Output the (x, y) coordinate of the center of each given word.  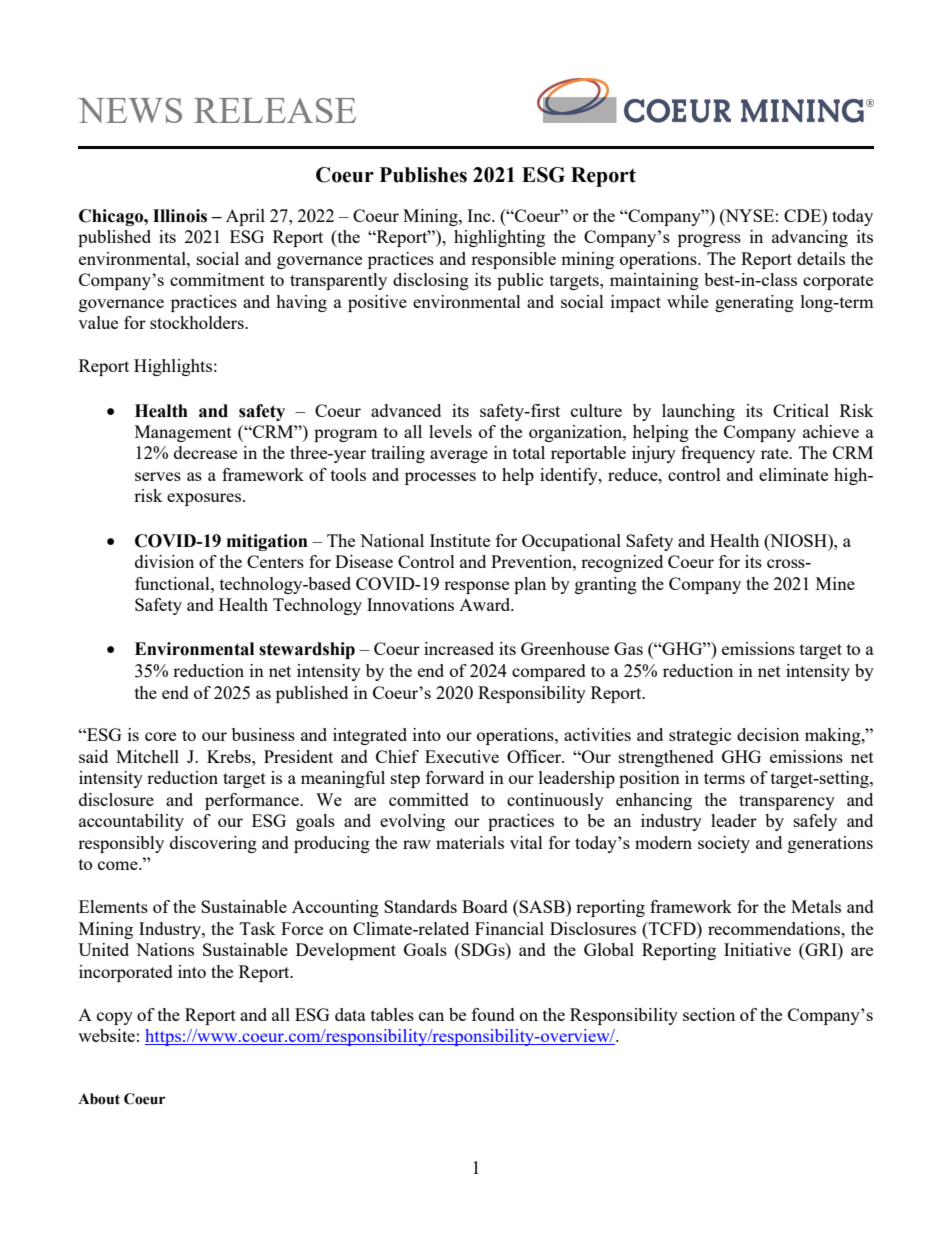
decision (768, 734)
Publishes (423, 175)
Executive (462, 756)
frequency (718, 454)
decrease (205, 452)
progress (709, 240)
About (99, 1099)
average (459, 456)
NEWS (130, 110)
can (431, 1016)
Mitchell (147, 756)
